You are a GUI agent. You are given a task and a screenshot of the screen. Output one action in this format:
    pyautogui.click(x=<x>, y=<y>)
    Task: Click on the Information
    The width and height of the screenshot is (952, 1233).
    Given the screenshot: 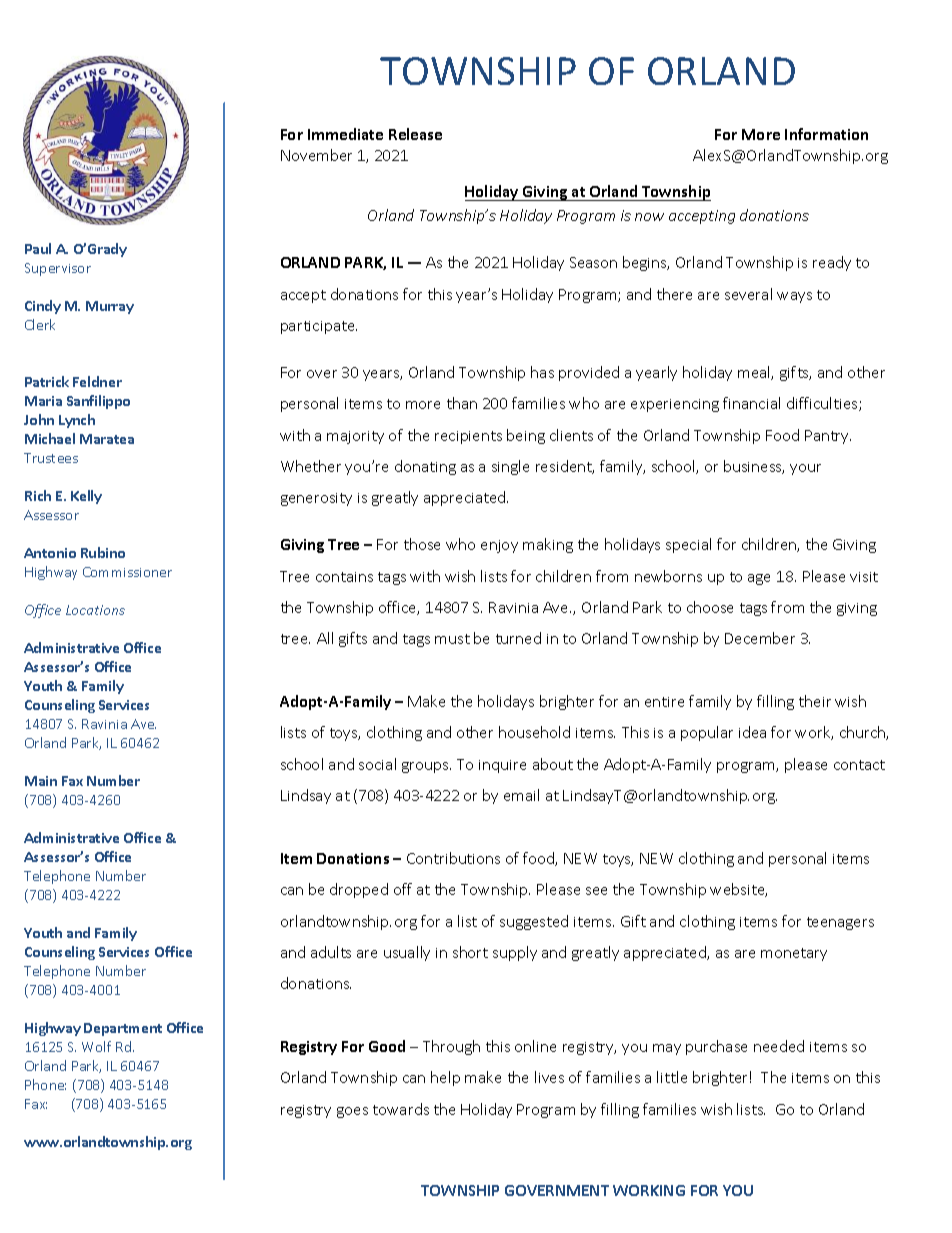 What is the action you would take?
    pyautogui.click(x=826, y=134)
